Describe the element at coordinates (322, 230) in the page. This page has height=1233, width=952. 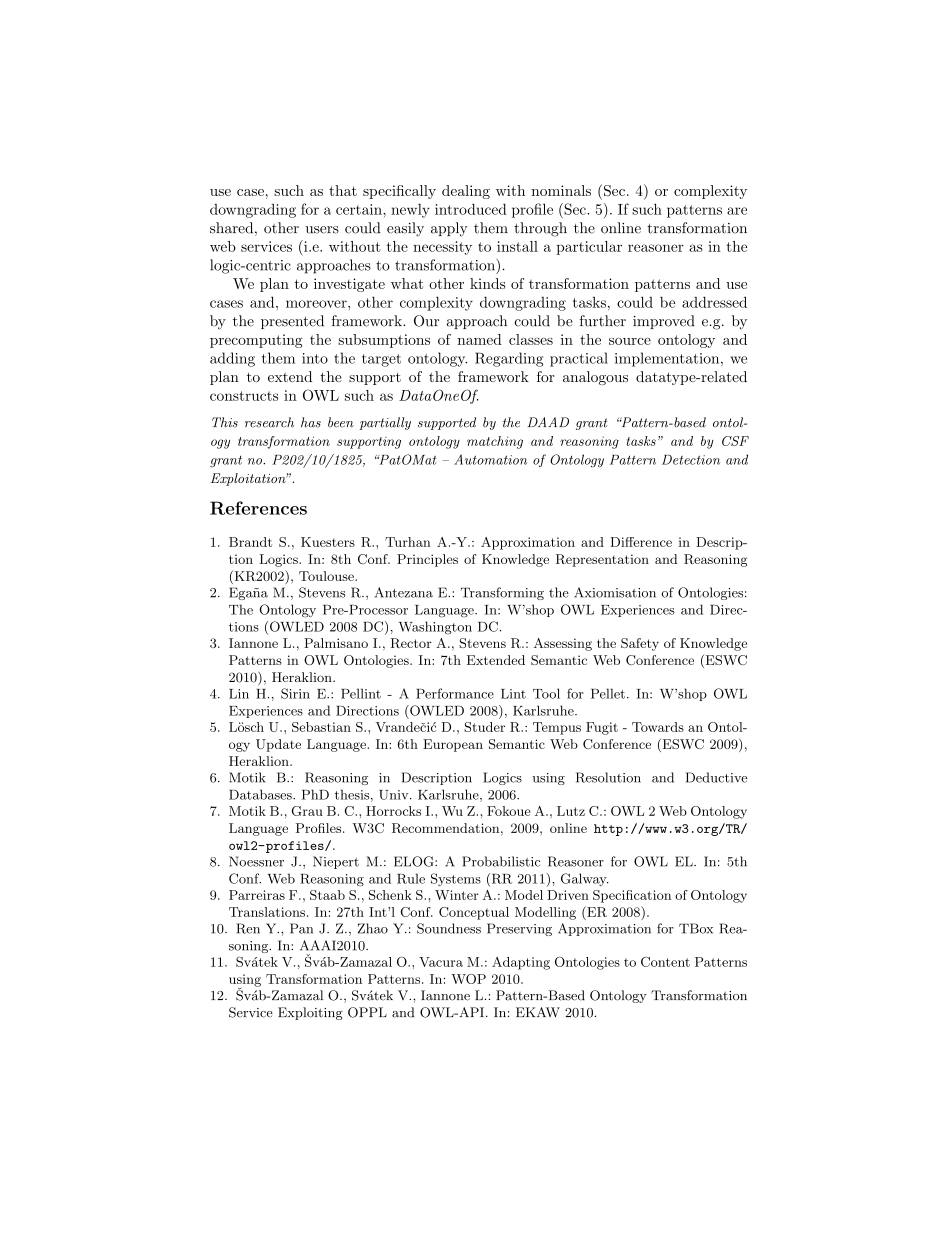
I see `users` at that location.
